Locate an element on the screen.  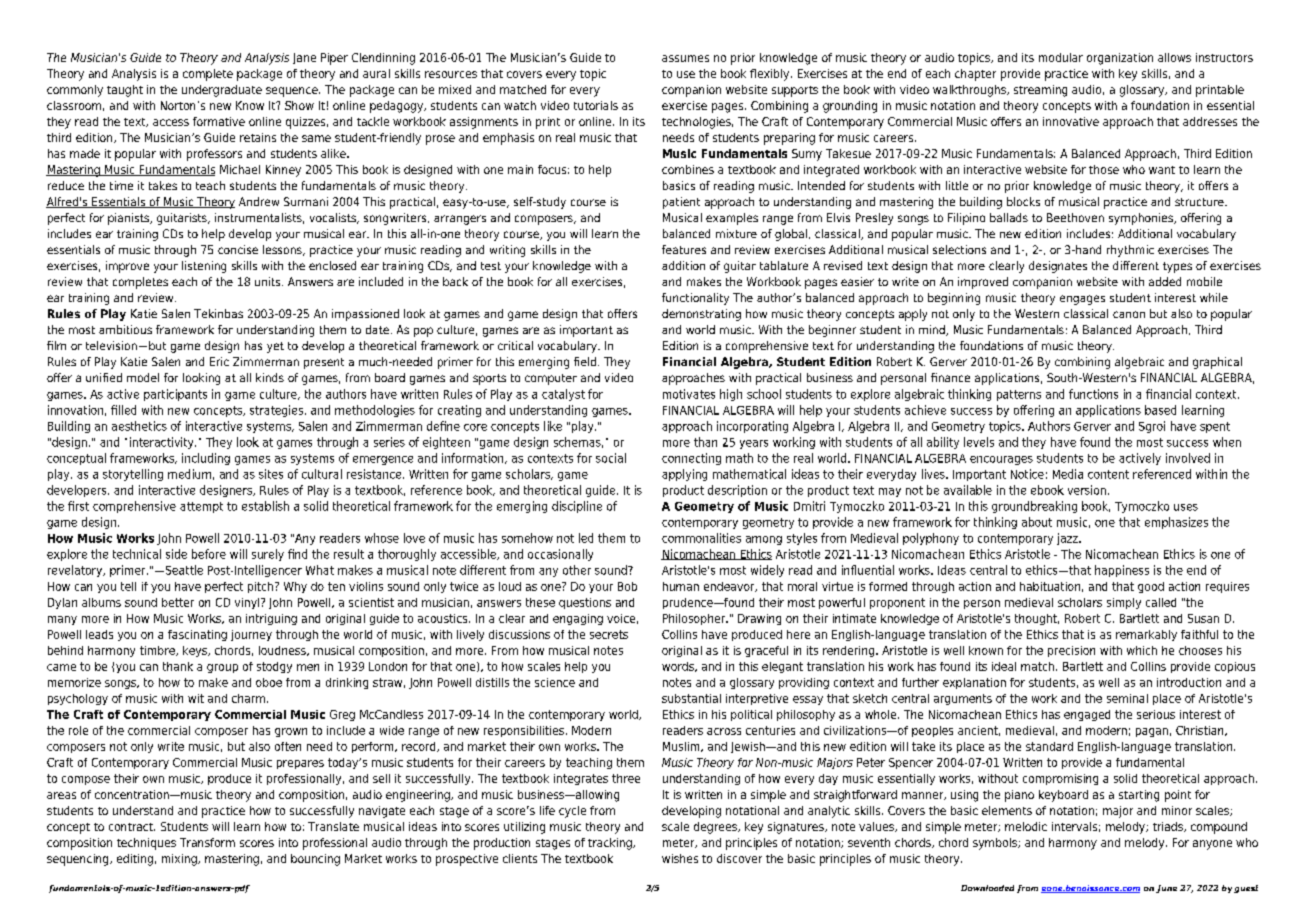
canon is located at coordinates (1129, 314).
